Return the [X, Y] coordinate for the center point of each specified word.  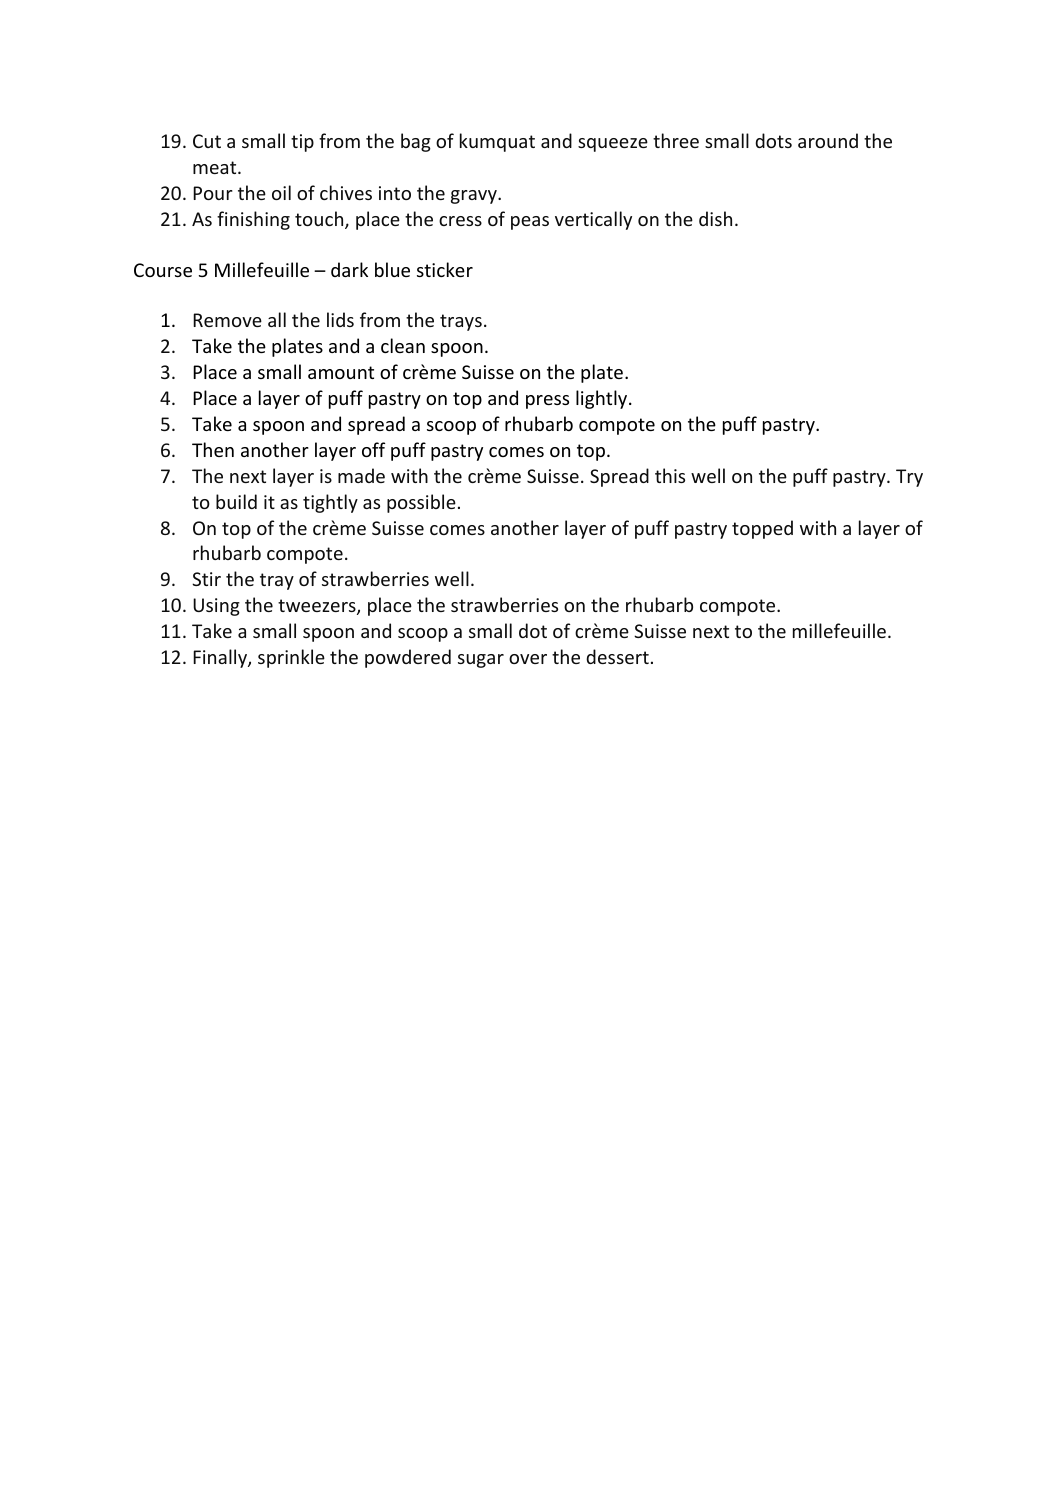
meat [216, 167]
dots [773, 140]
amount [341, 372]
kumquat [497, 142]
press [547, 402]
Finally [221, 658]
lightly [603, 399]
